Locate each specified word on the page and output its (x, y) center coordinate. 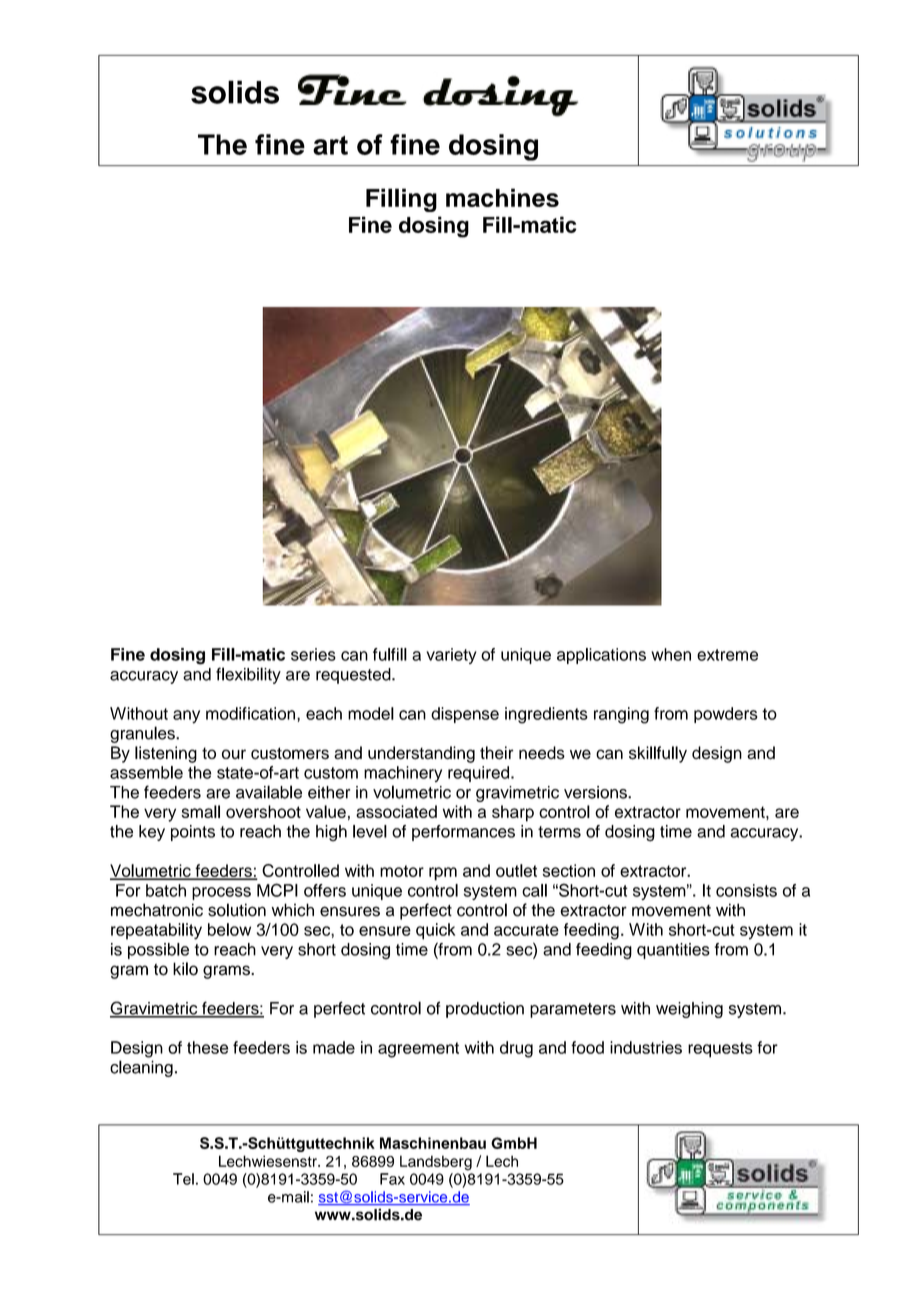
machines (502, 197)
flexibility (248, 675)
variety (451, 656)
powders (726, 715)
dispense (465, 715)
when (671, 654)
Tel (183, 1179)
